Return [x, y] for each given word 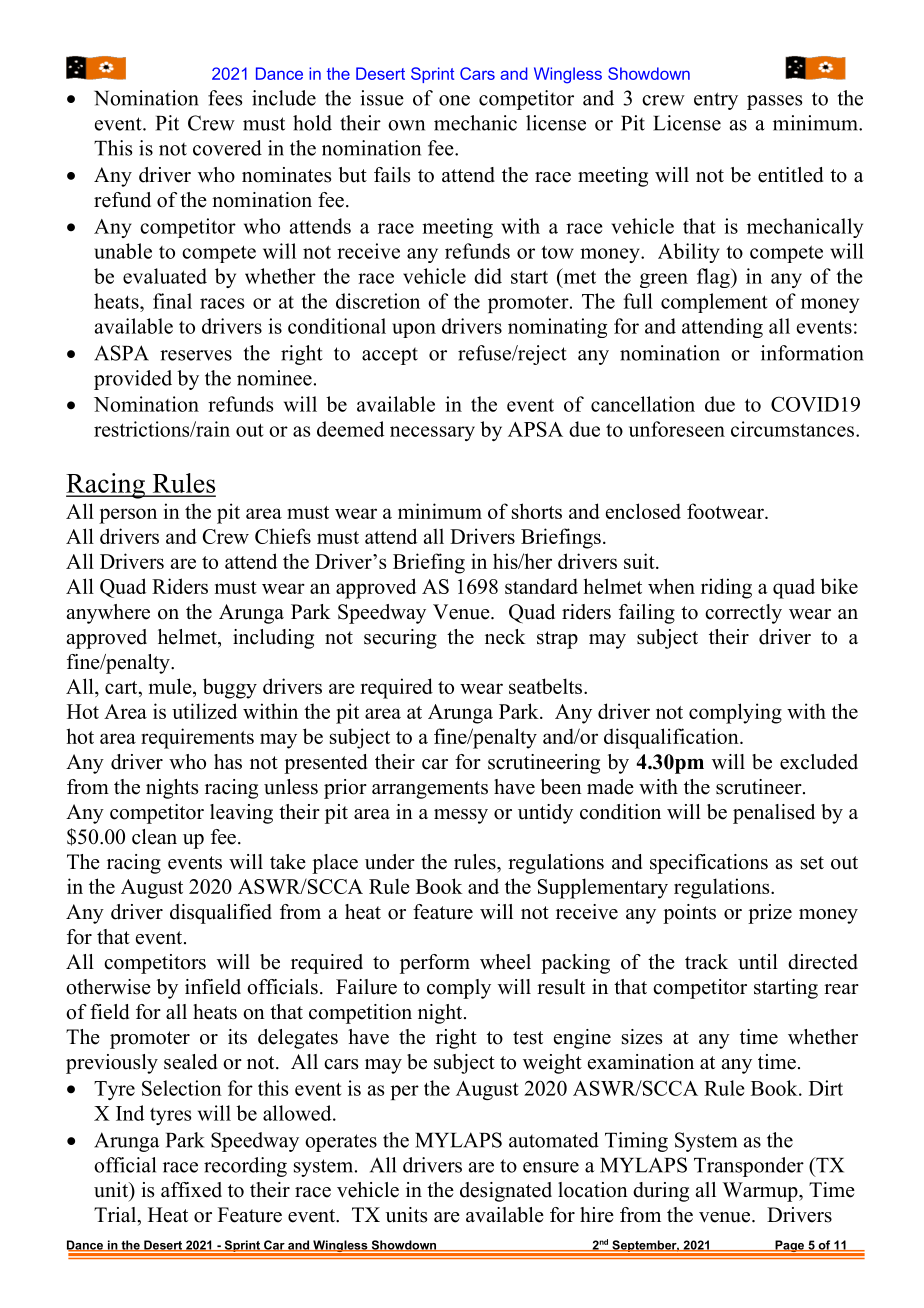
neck [505, 637]
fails [392, 175]
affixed [191, 1190]
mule [171, 687]
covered [227, 148]
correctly [743, 614]
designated [506, 1192]
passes [774, 102]
